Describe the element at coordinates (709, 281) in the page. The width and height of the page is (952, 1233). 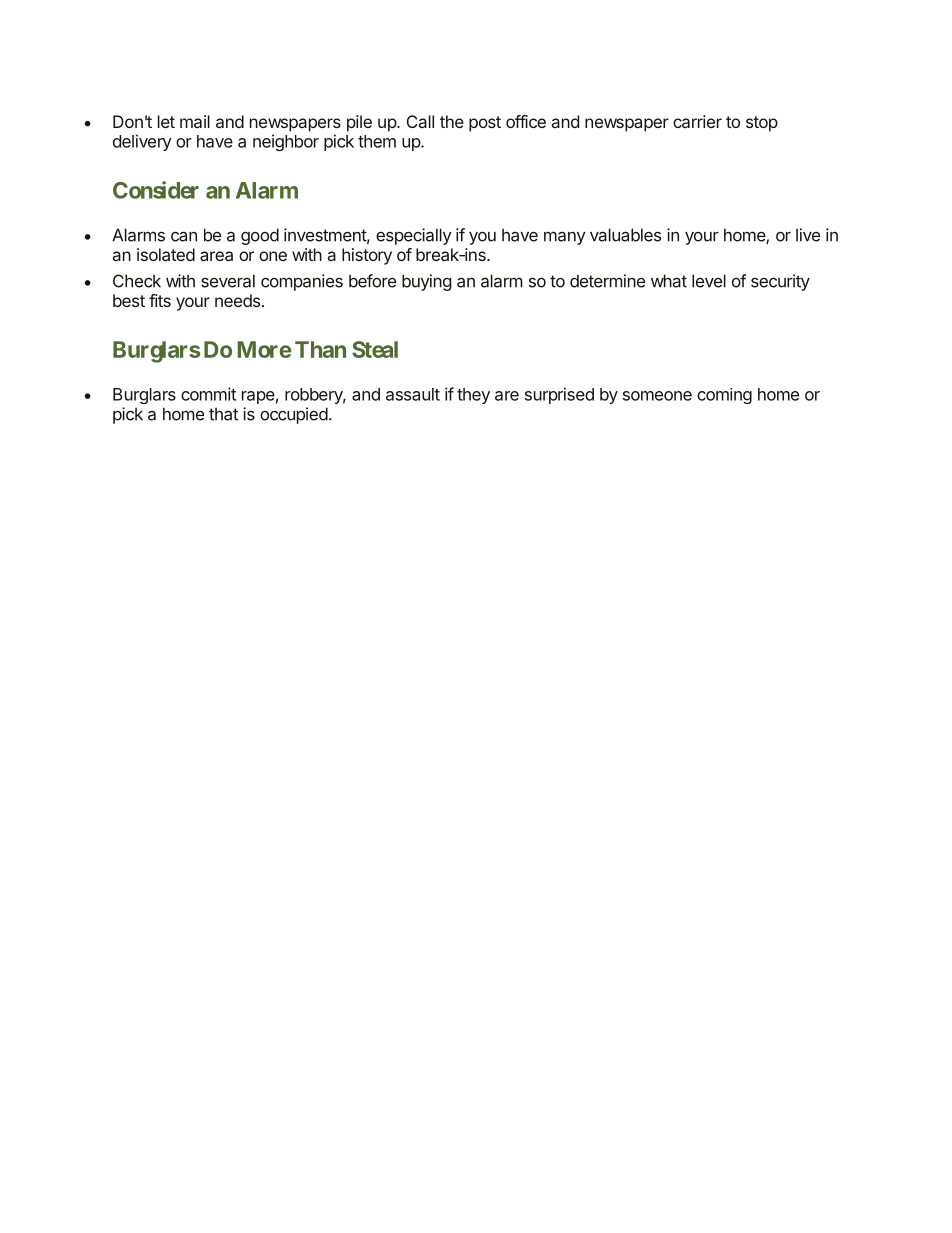
I see `level` at that location.
